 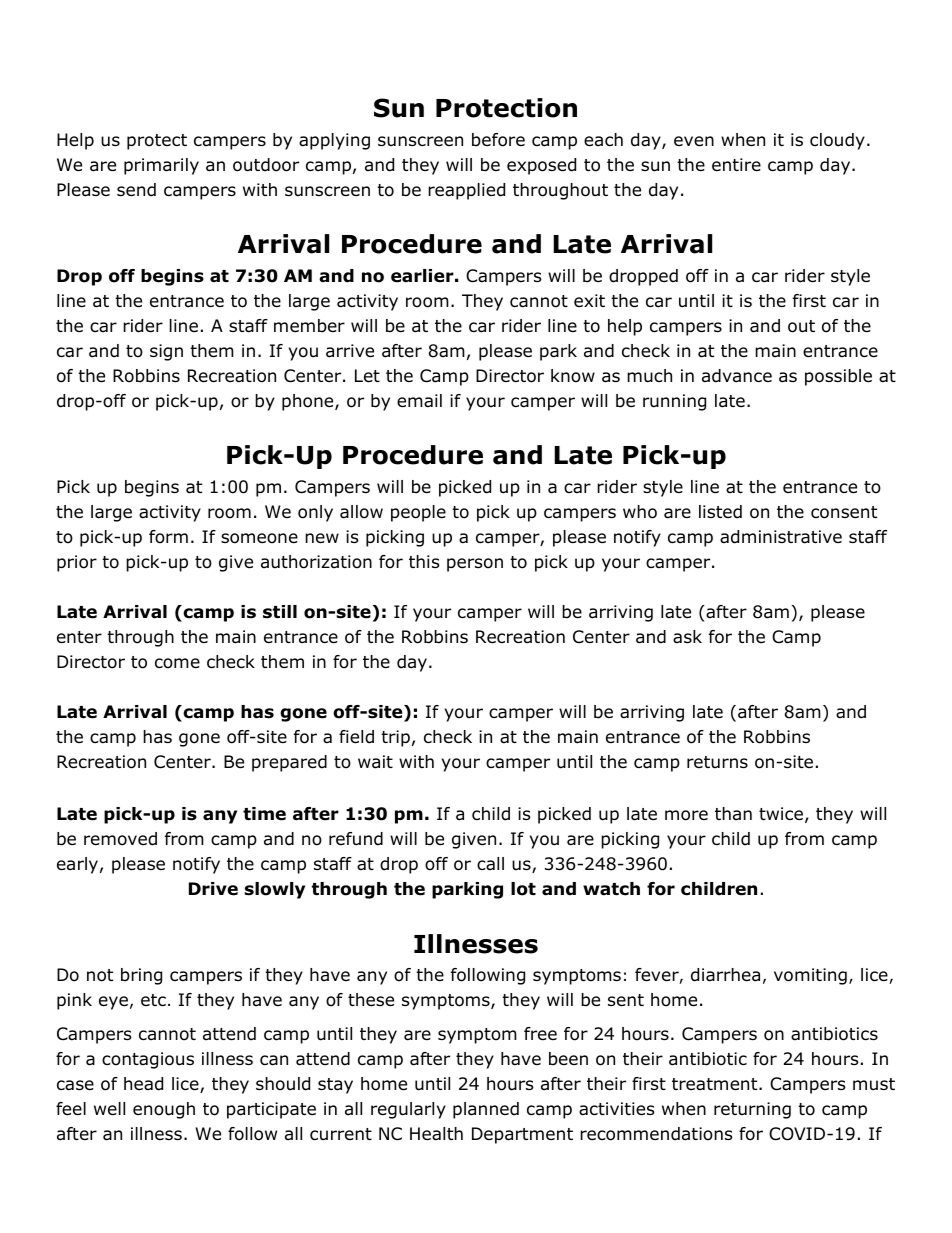 I want to click on entire, so click(x=736, y=165).
